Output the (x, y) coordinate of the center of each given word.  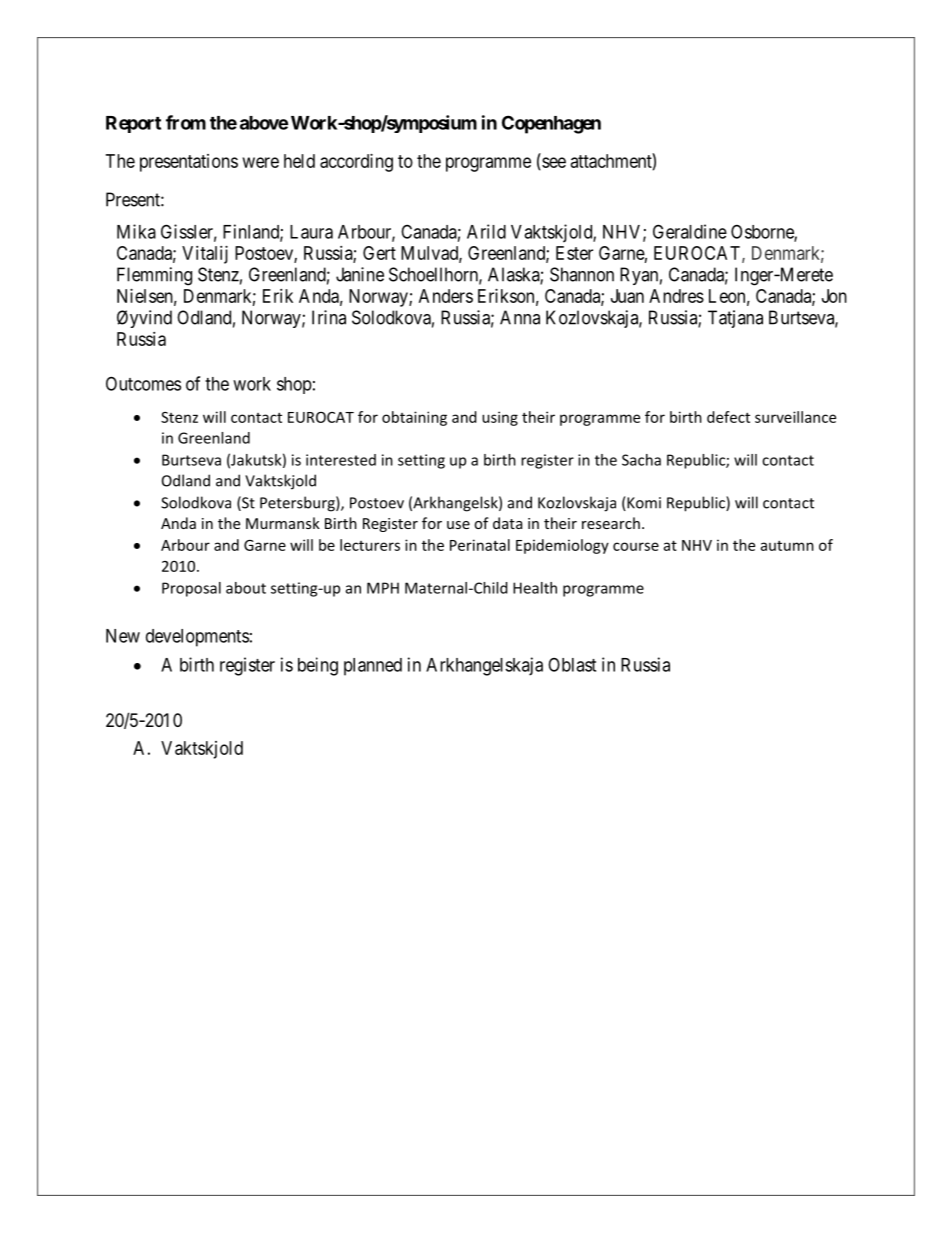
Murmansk (283, 523)
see (553, 163)
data (507, 523)
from (186, 122)
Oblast (572, 665)
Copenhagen (551, 124)
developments (197, 638)
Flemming (154, 276)
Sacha (641, 460)
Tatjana (735, 319)
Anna (520, 317)
